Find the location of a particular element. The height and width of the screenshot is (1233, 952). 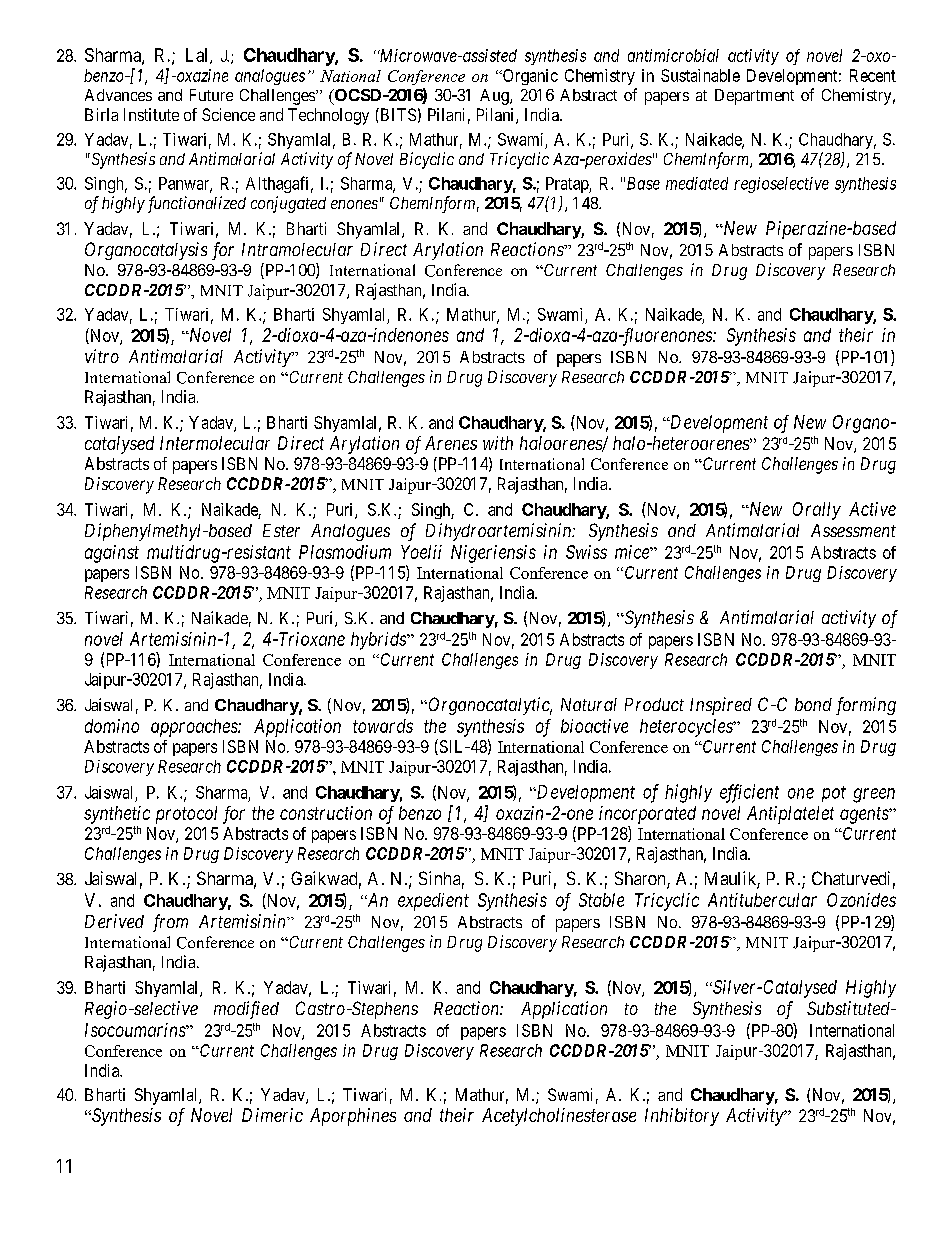

Dimeric is located at coordinates (272, 1115).
